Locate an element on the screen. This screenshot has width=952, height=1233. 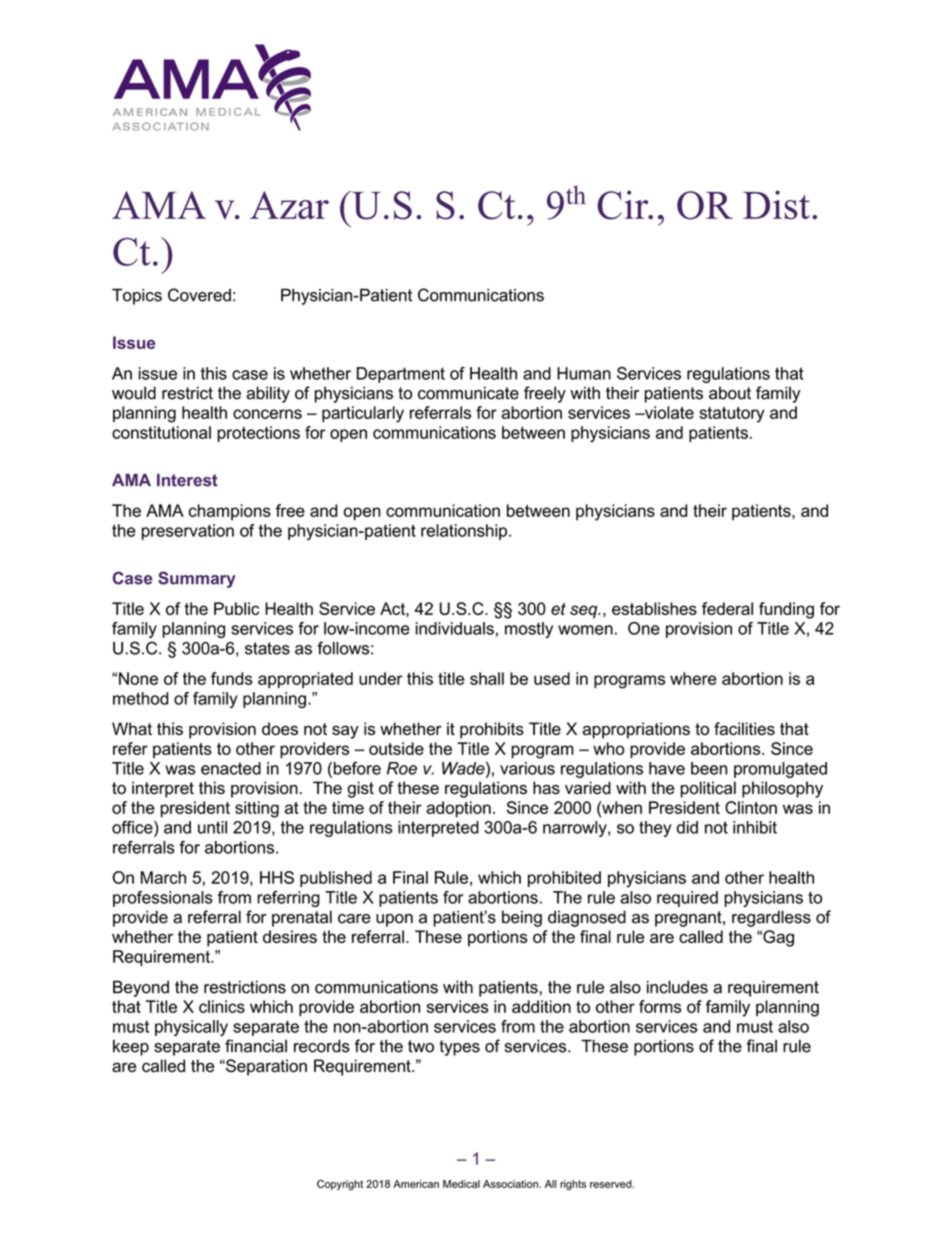
statutory is located at coordinates (732, 415).
